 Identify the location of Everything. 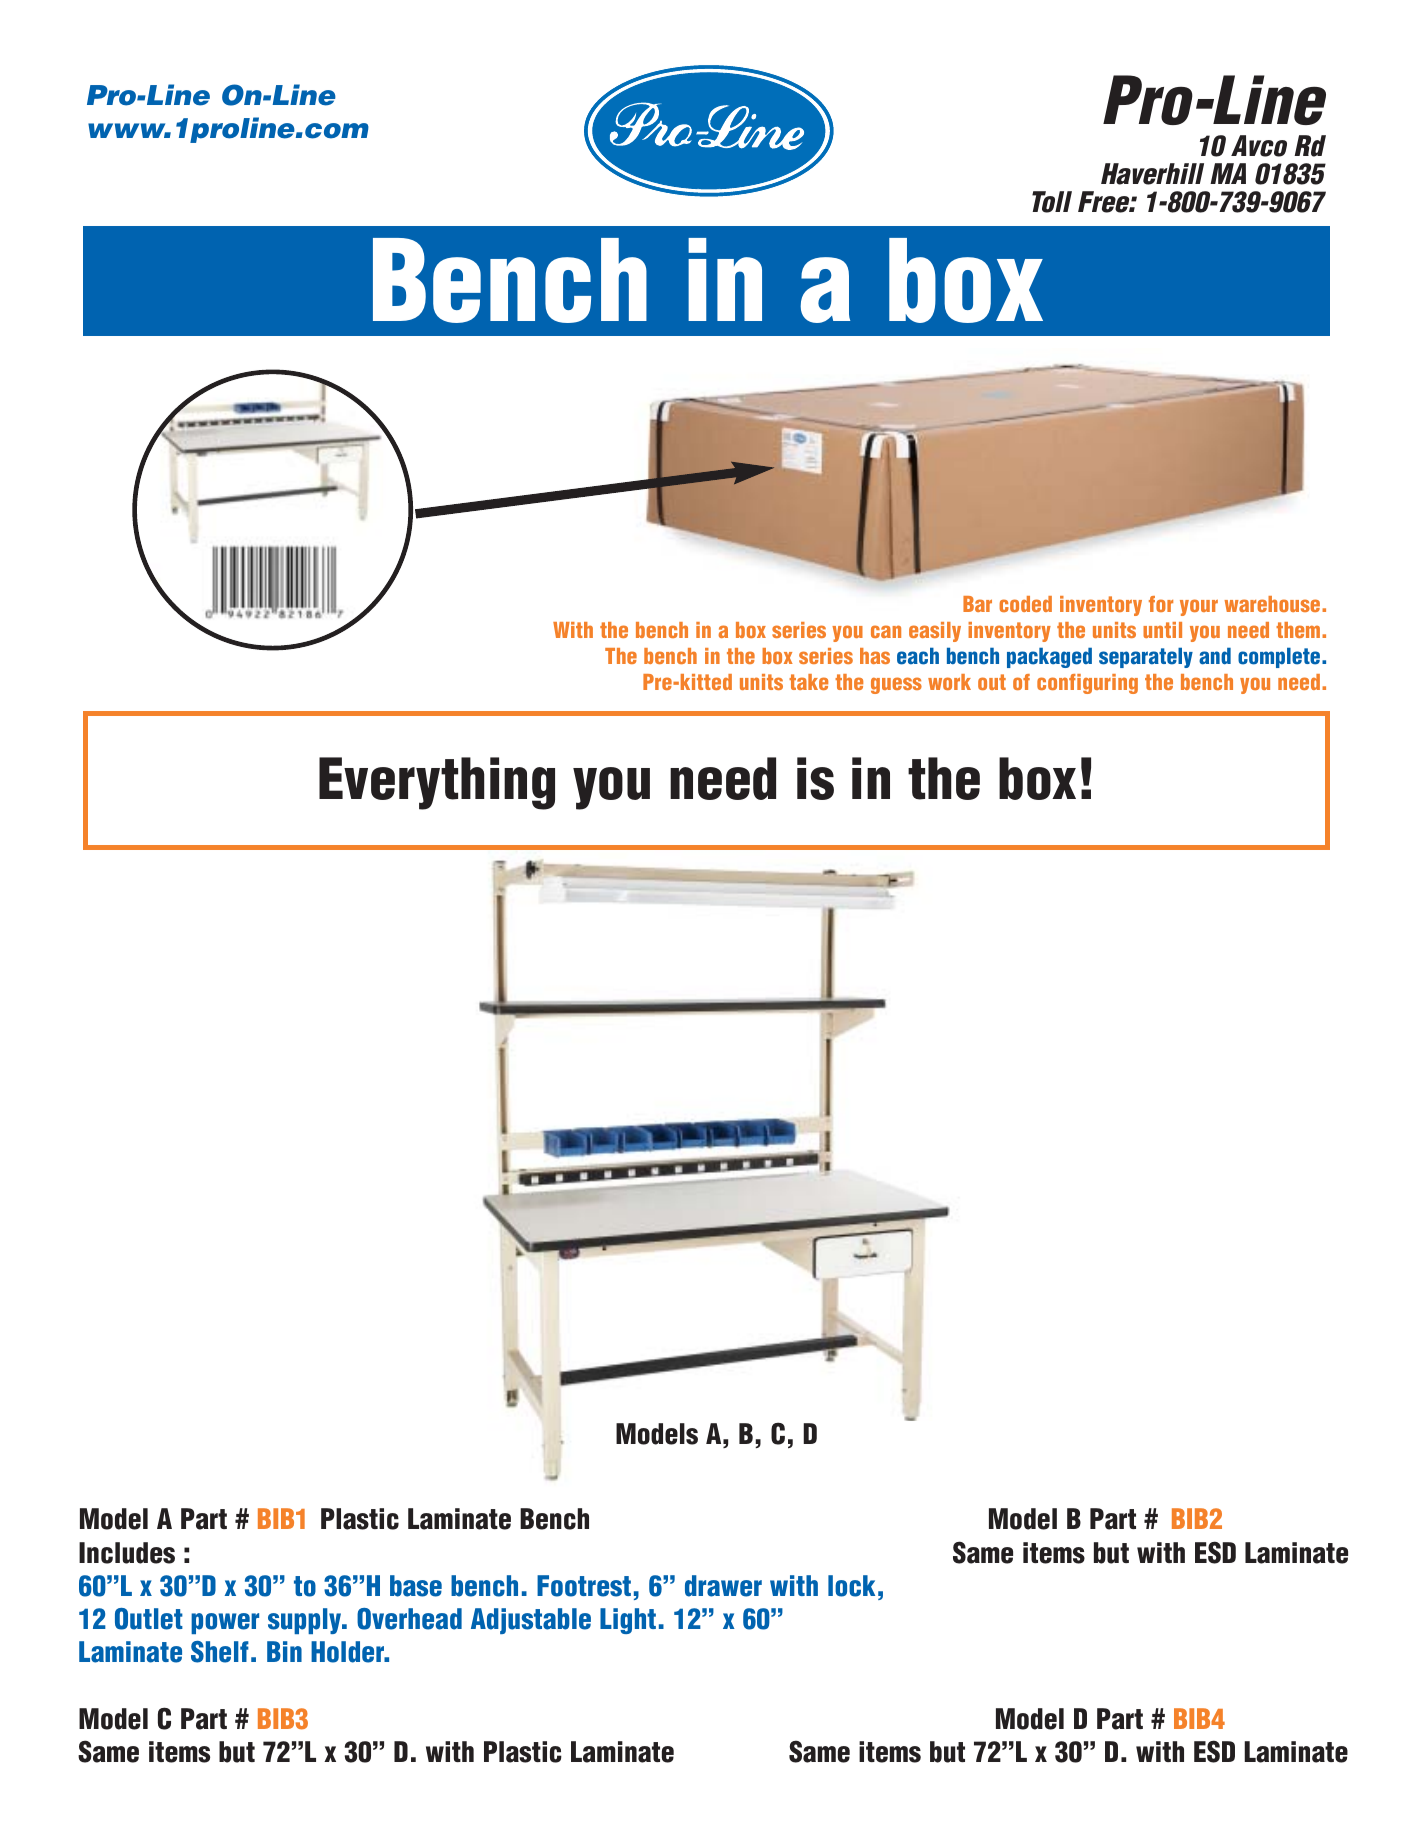
(437, 783).
